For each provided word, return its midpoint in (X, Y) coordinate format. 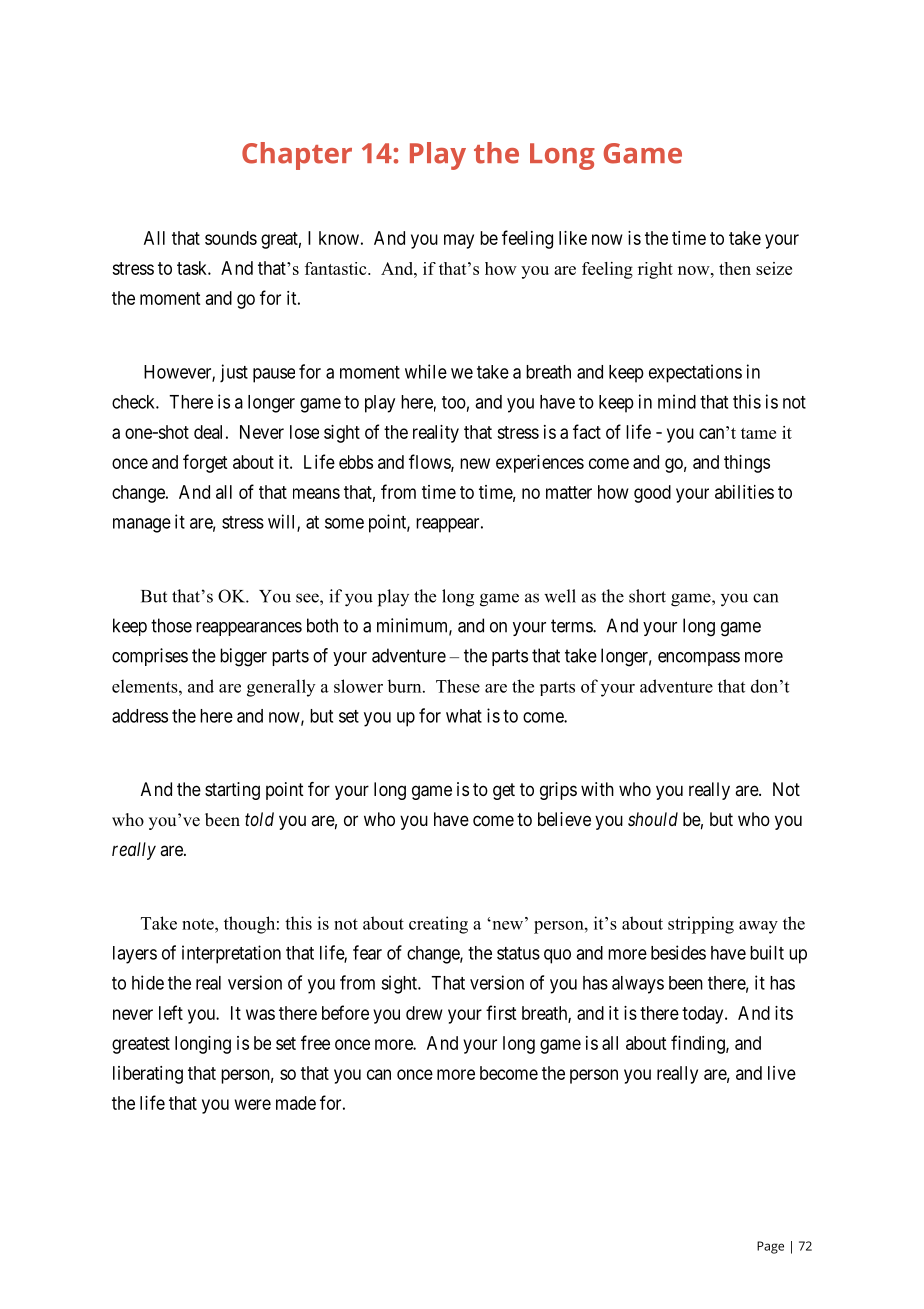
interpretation (231, 954)
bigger (243, 657)
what (464, 716)
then (735, 268)
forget (205, 463)
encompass (699, 659)
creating (438, 925)
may (459, 241)
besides (678, 952)
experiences (540, 464)
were (253, 1104)
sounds (231, 238)
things (747, 464)
